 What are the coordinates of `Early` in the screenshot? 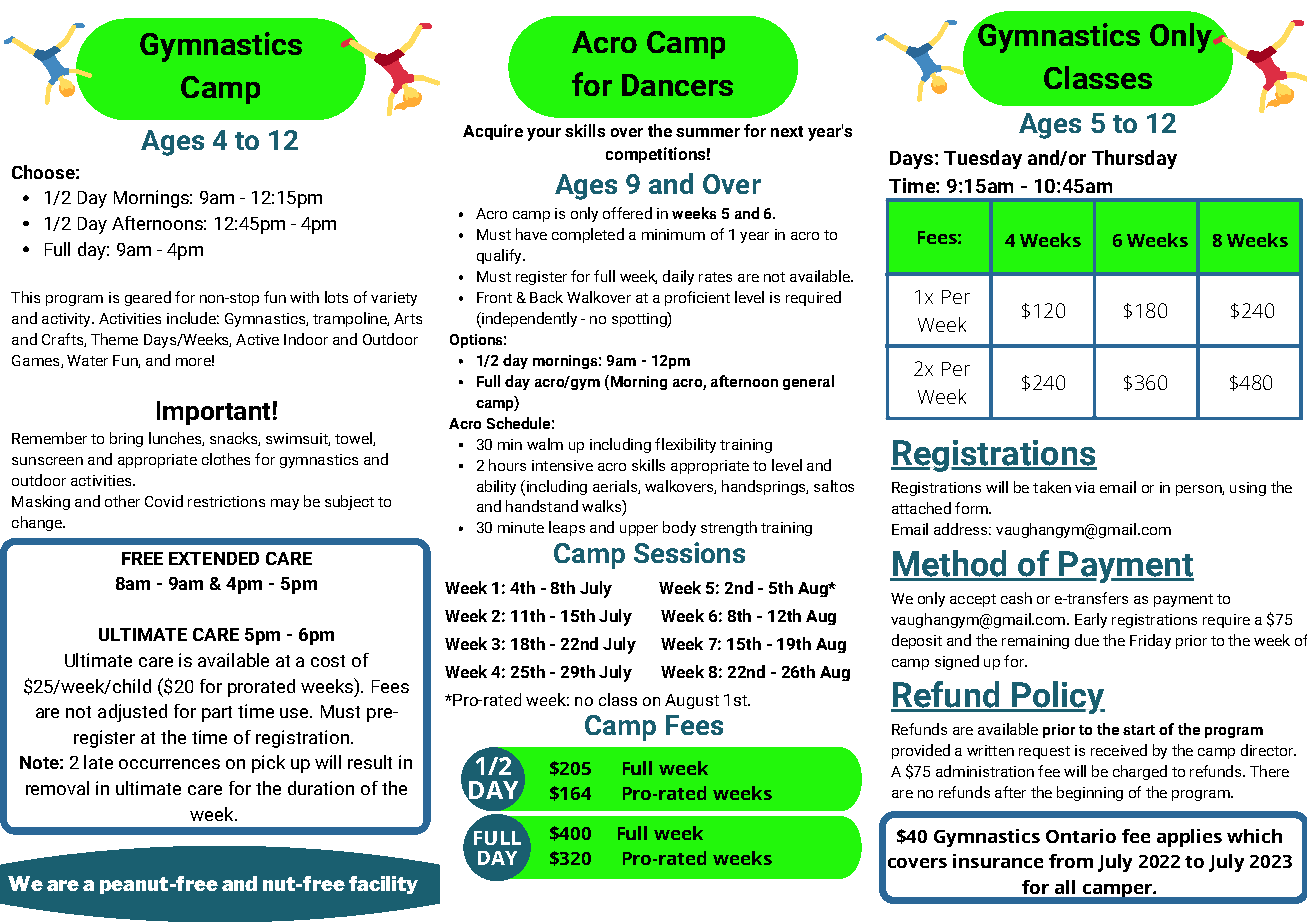 It's located at (1091, 620).
